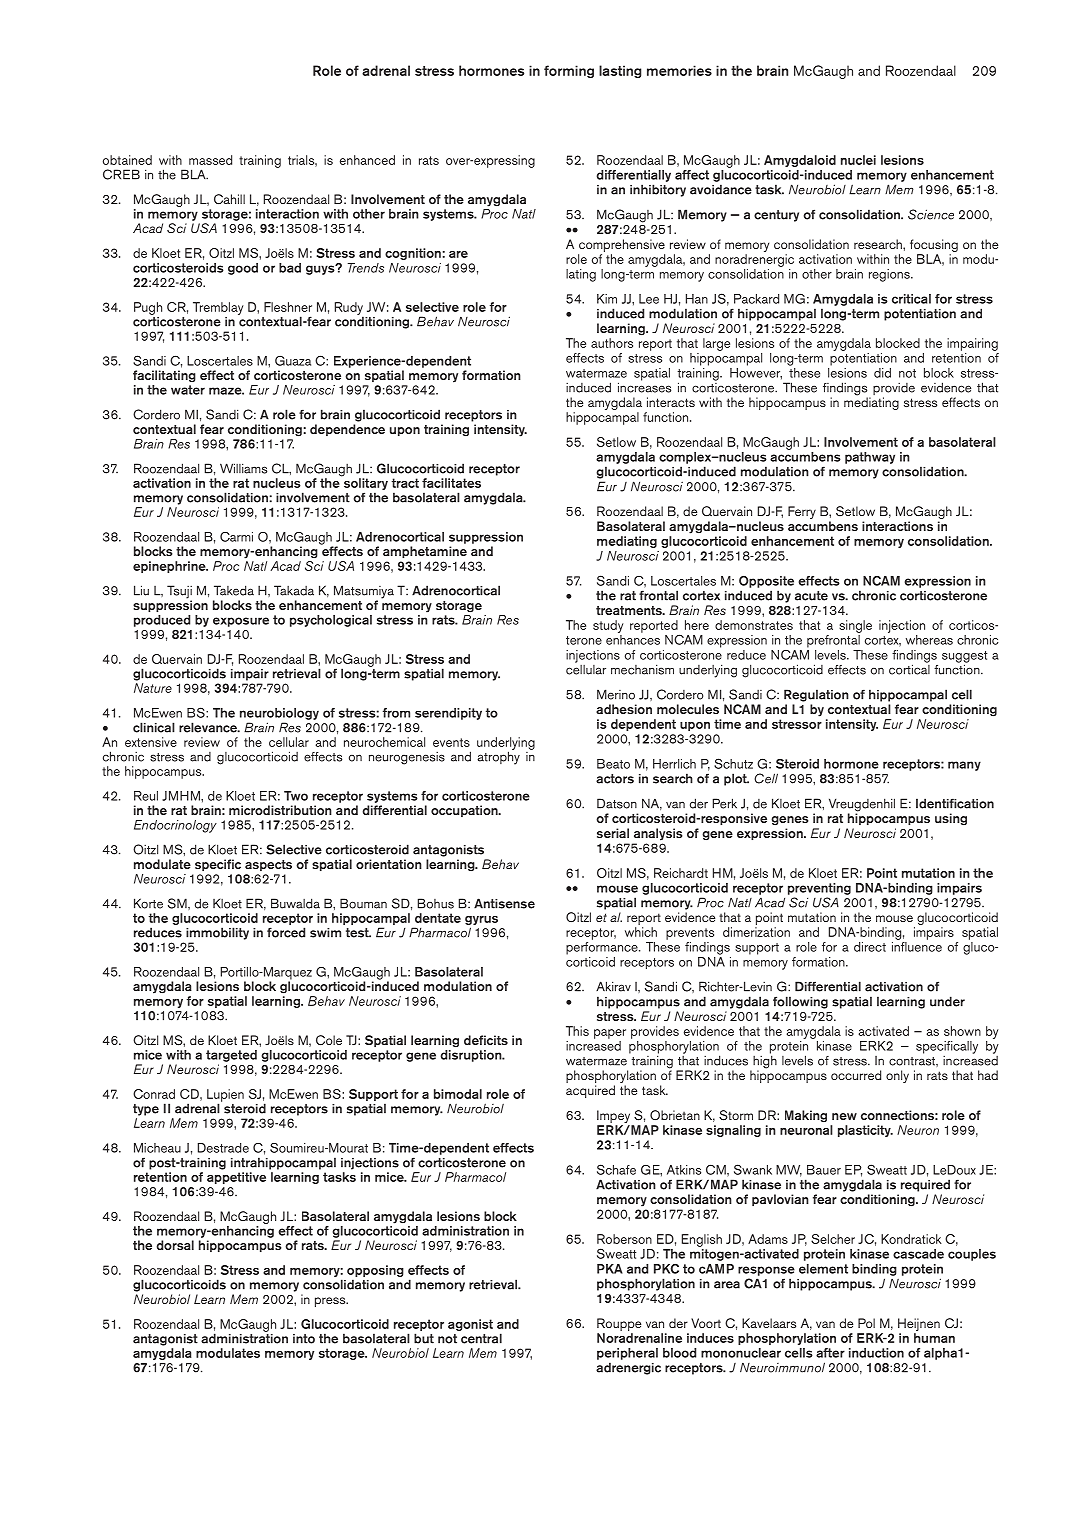  I want to click on forming, so click(569, 71).
